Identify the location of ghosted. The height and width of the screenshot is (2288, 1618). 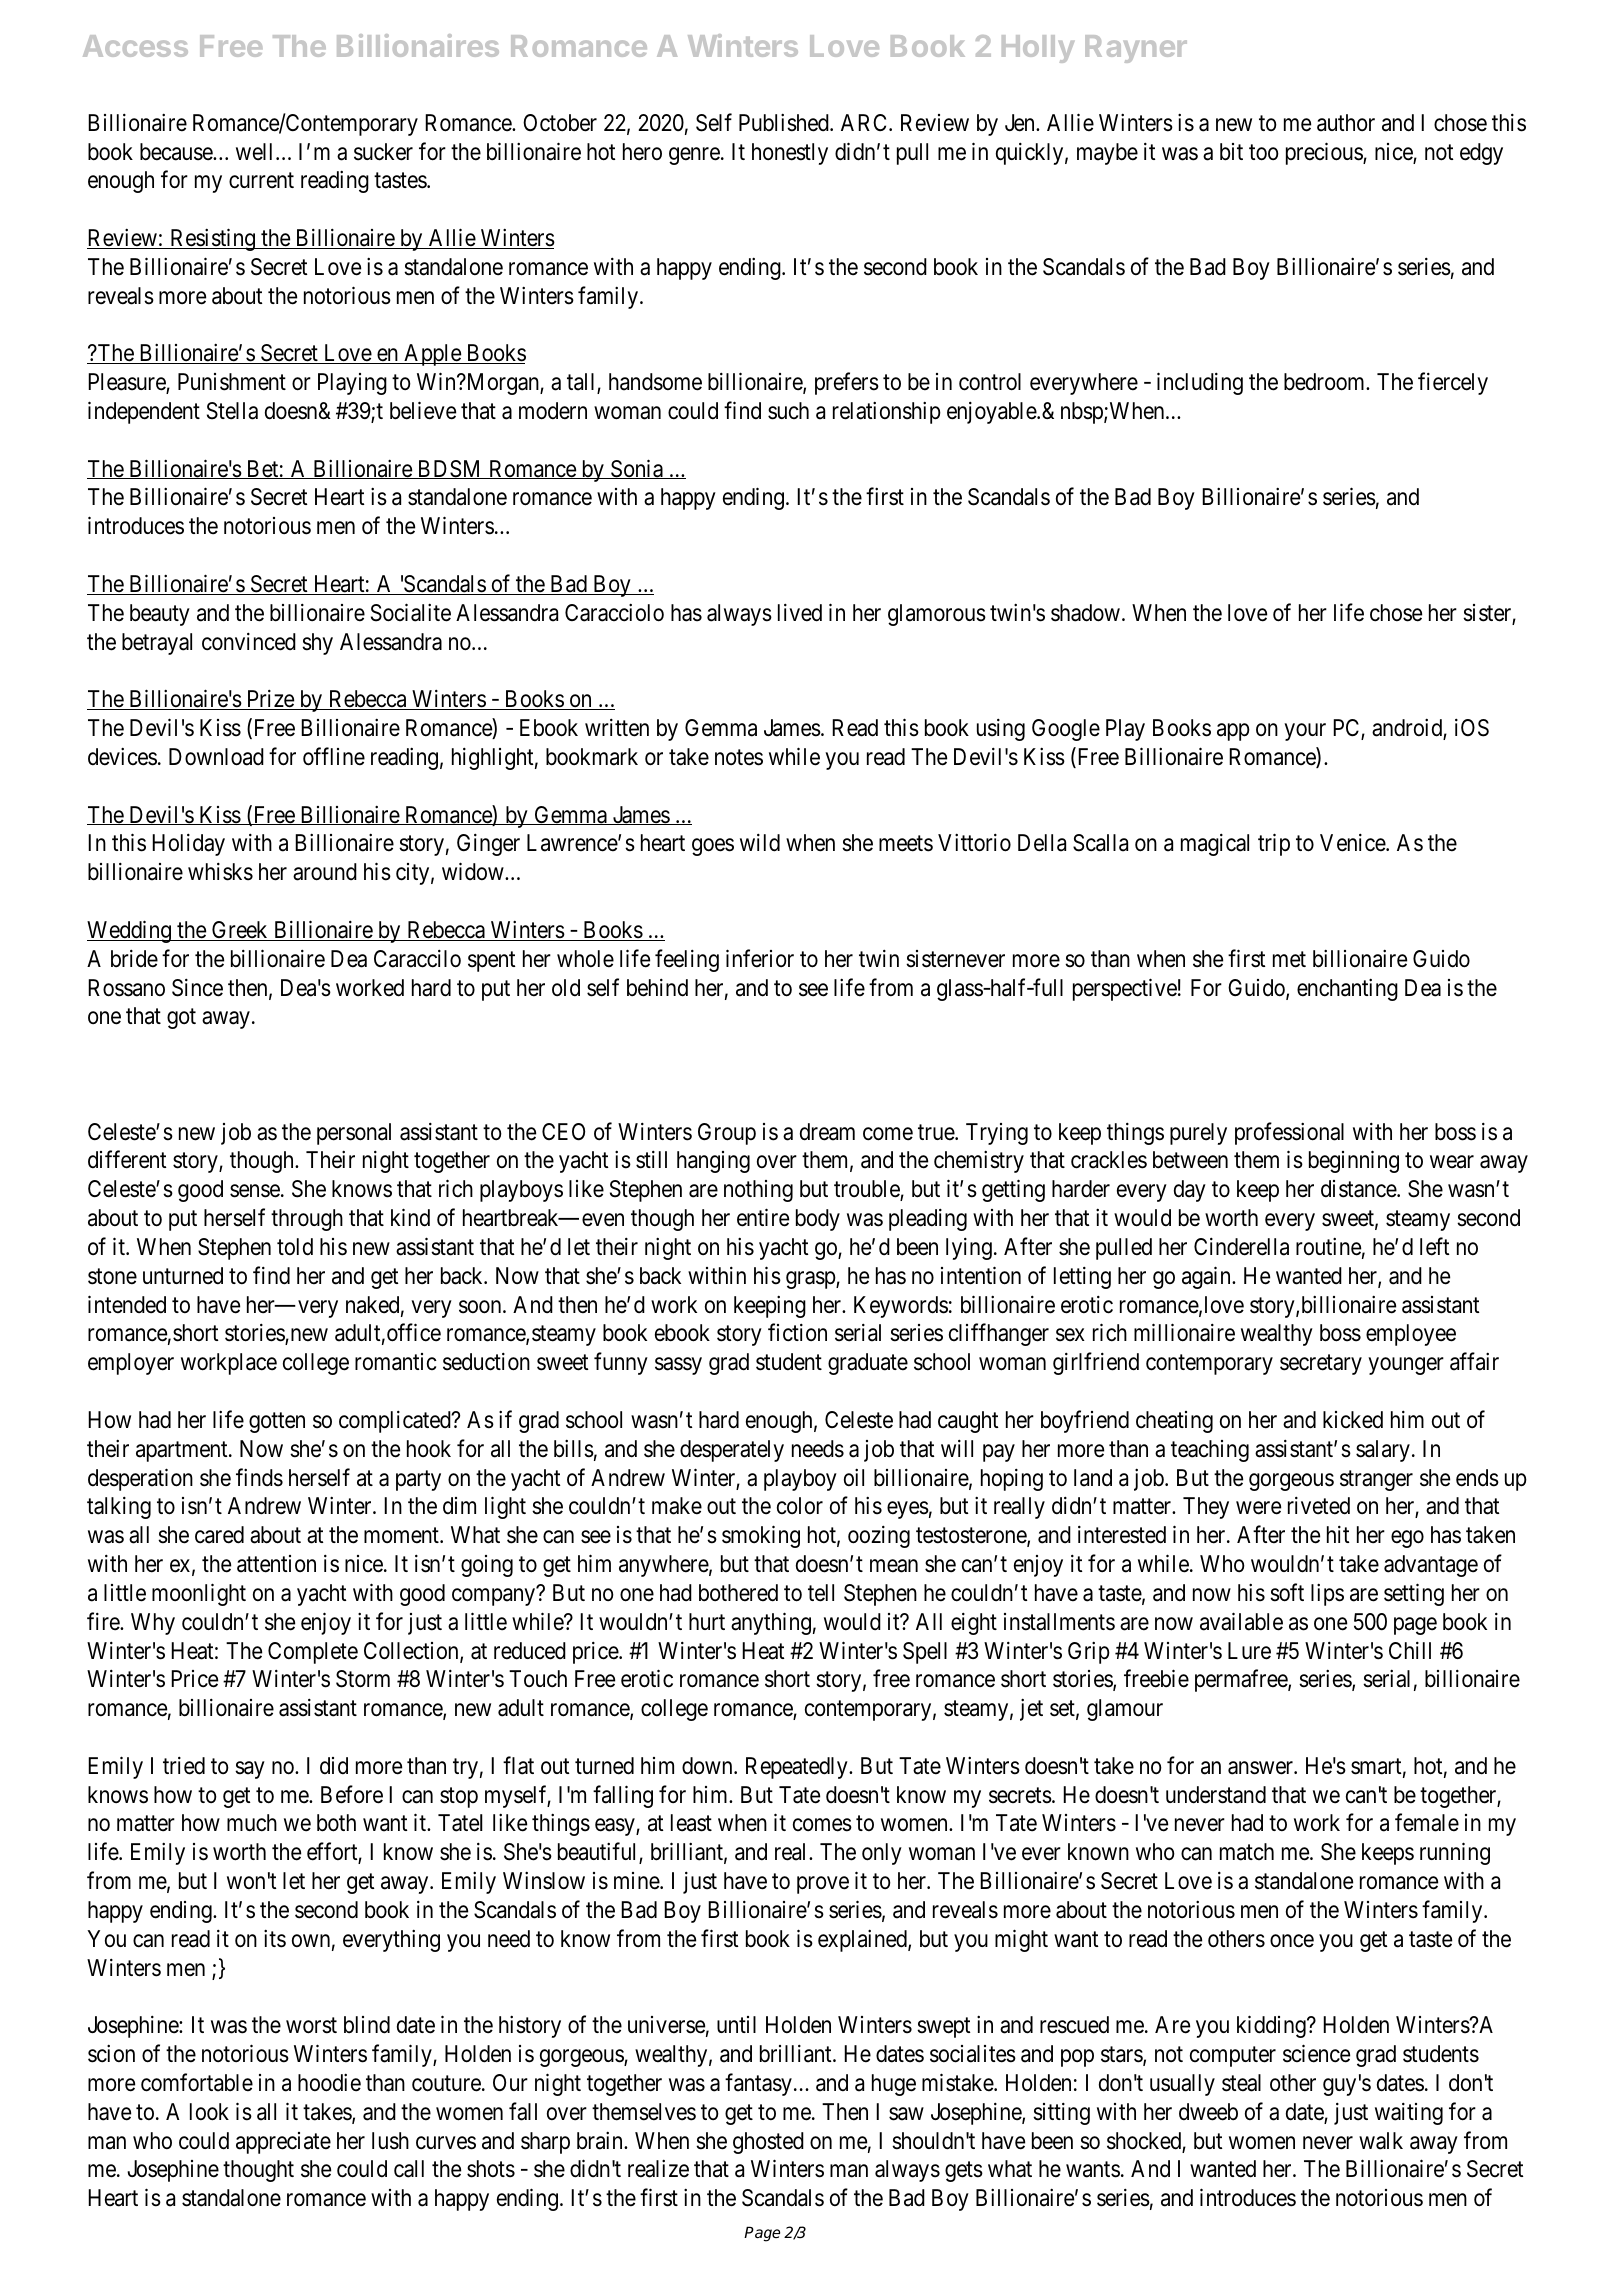
(768, 2143).
